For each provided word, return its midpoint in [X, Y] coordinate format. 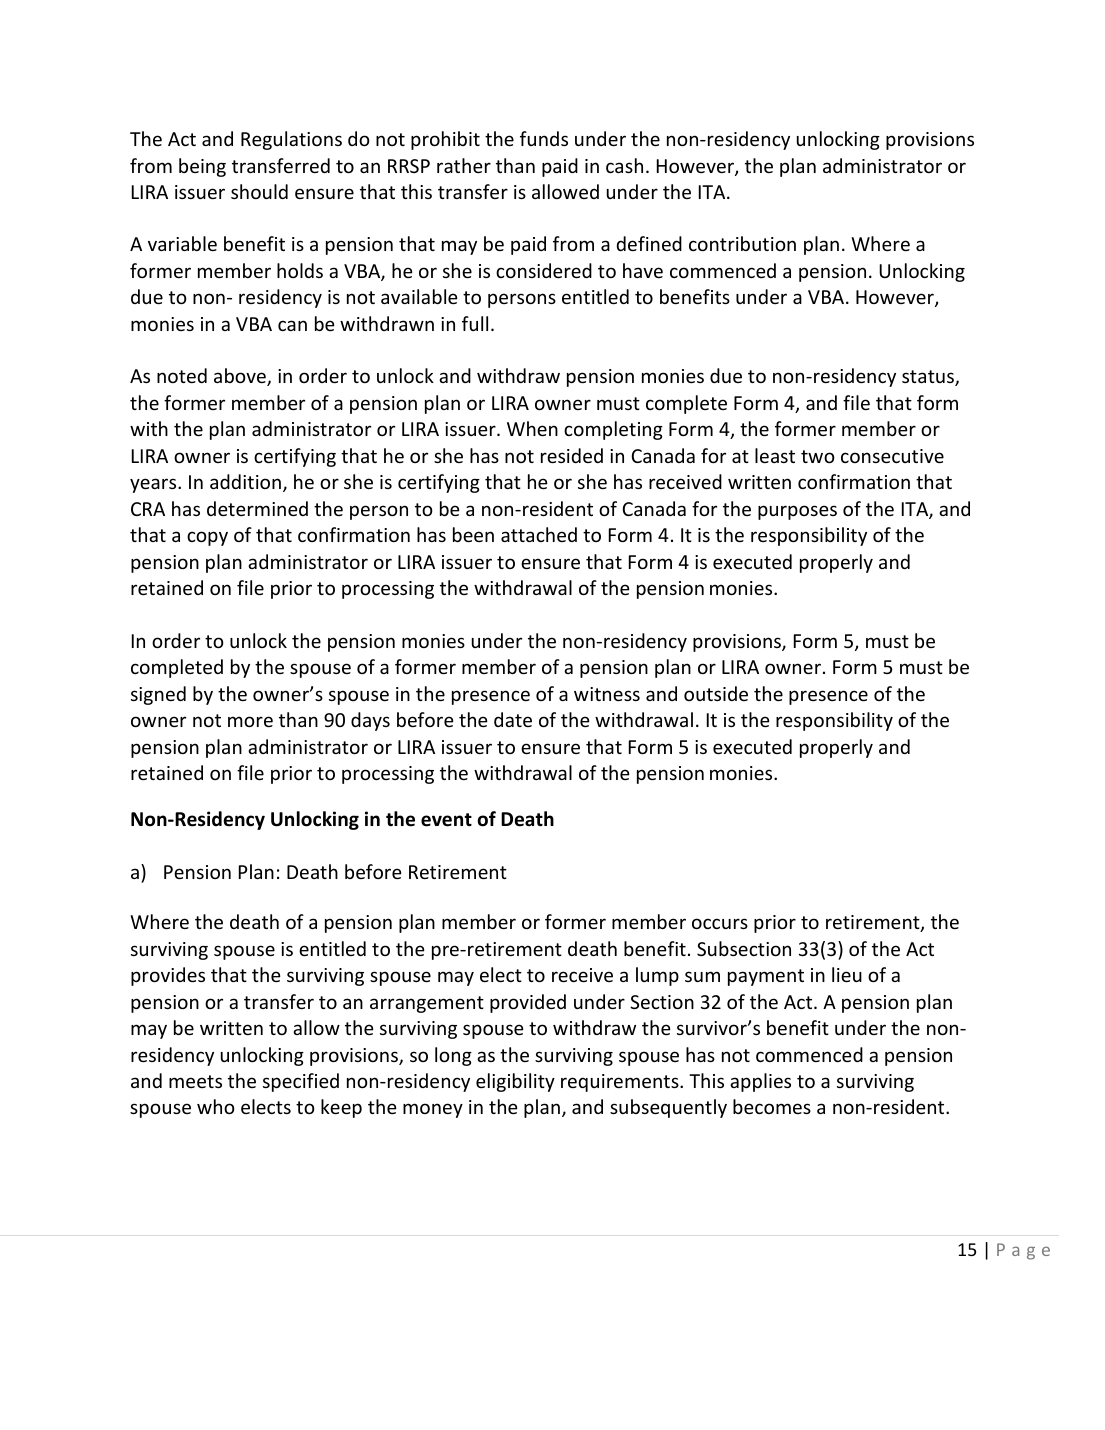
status [929, 378]
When [532, 428]
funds [544, 138]
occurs [720, 923]
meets [195, 1081]
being [202, 167]
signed [158, 695]
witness [607, 694]
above [241, 377]
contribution [742, 243]
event [446, 820]
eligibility [515, 1082]
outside [716, 693]
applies [760, 1082]
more [250, 721]
